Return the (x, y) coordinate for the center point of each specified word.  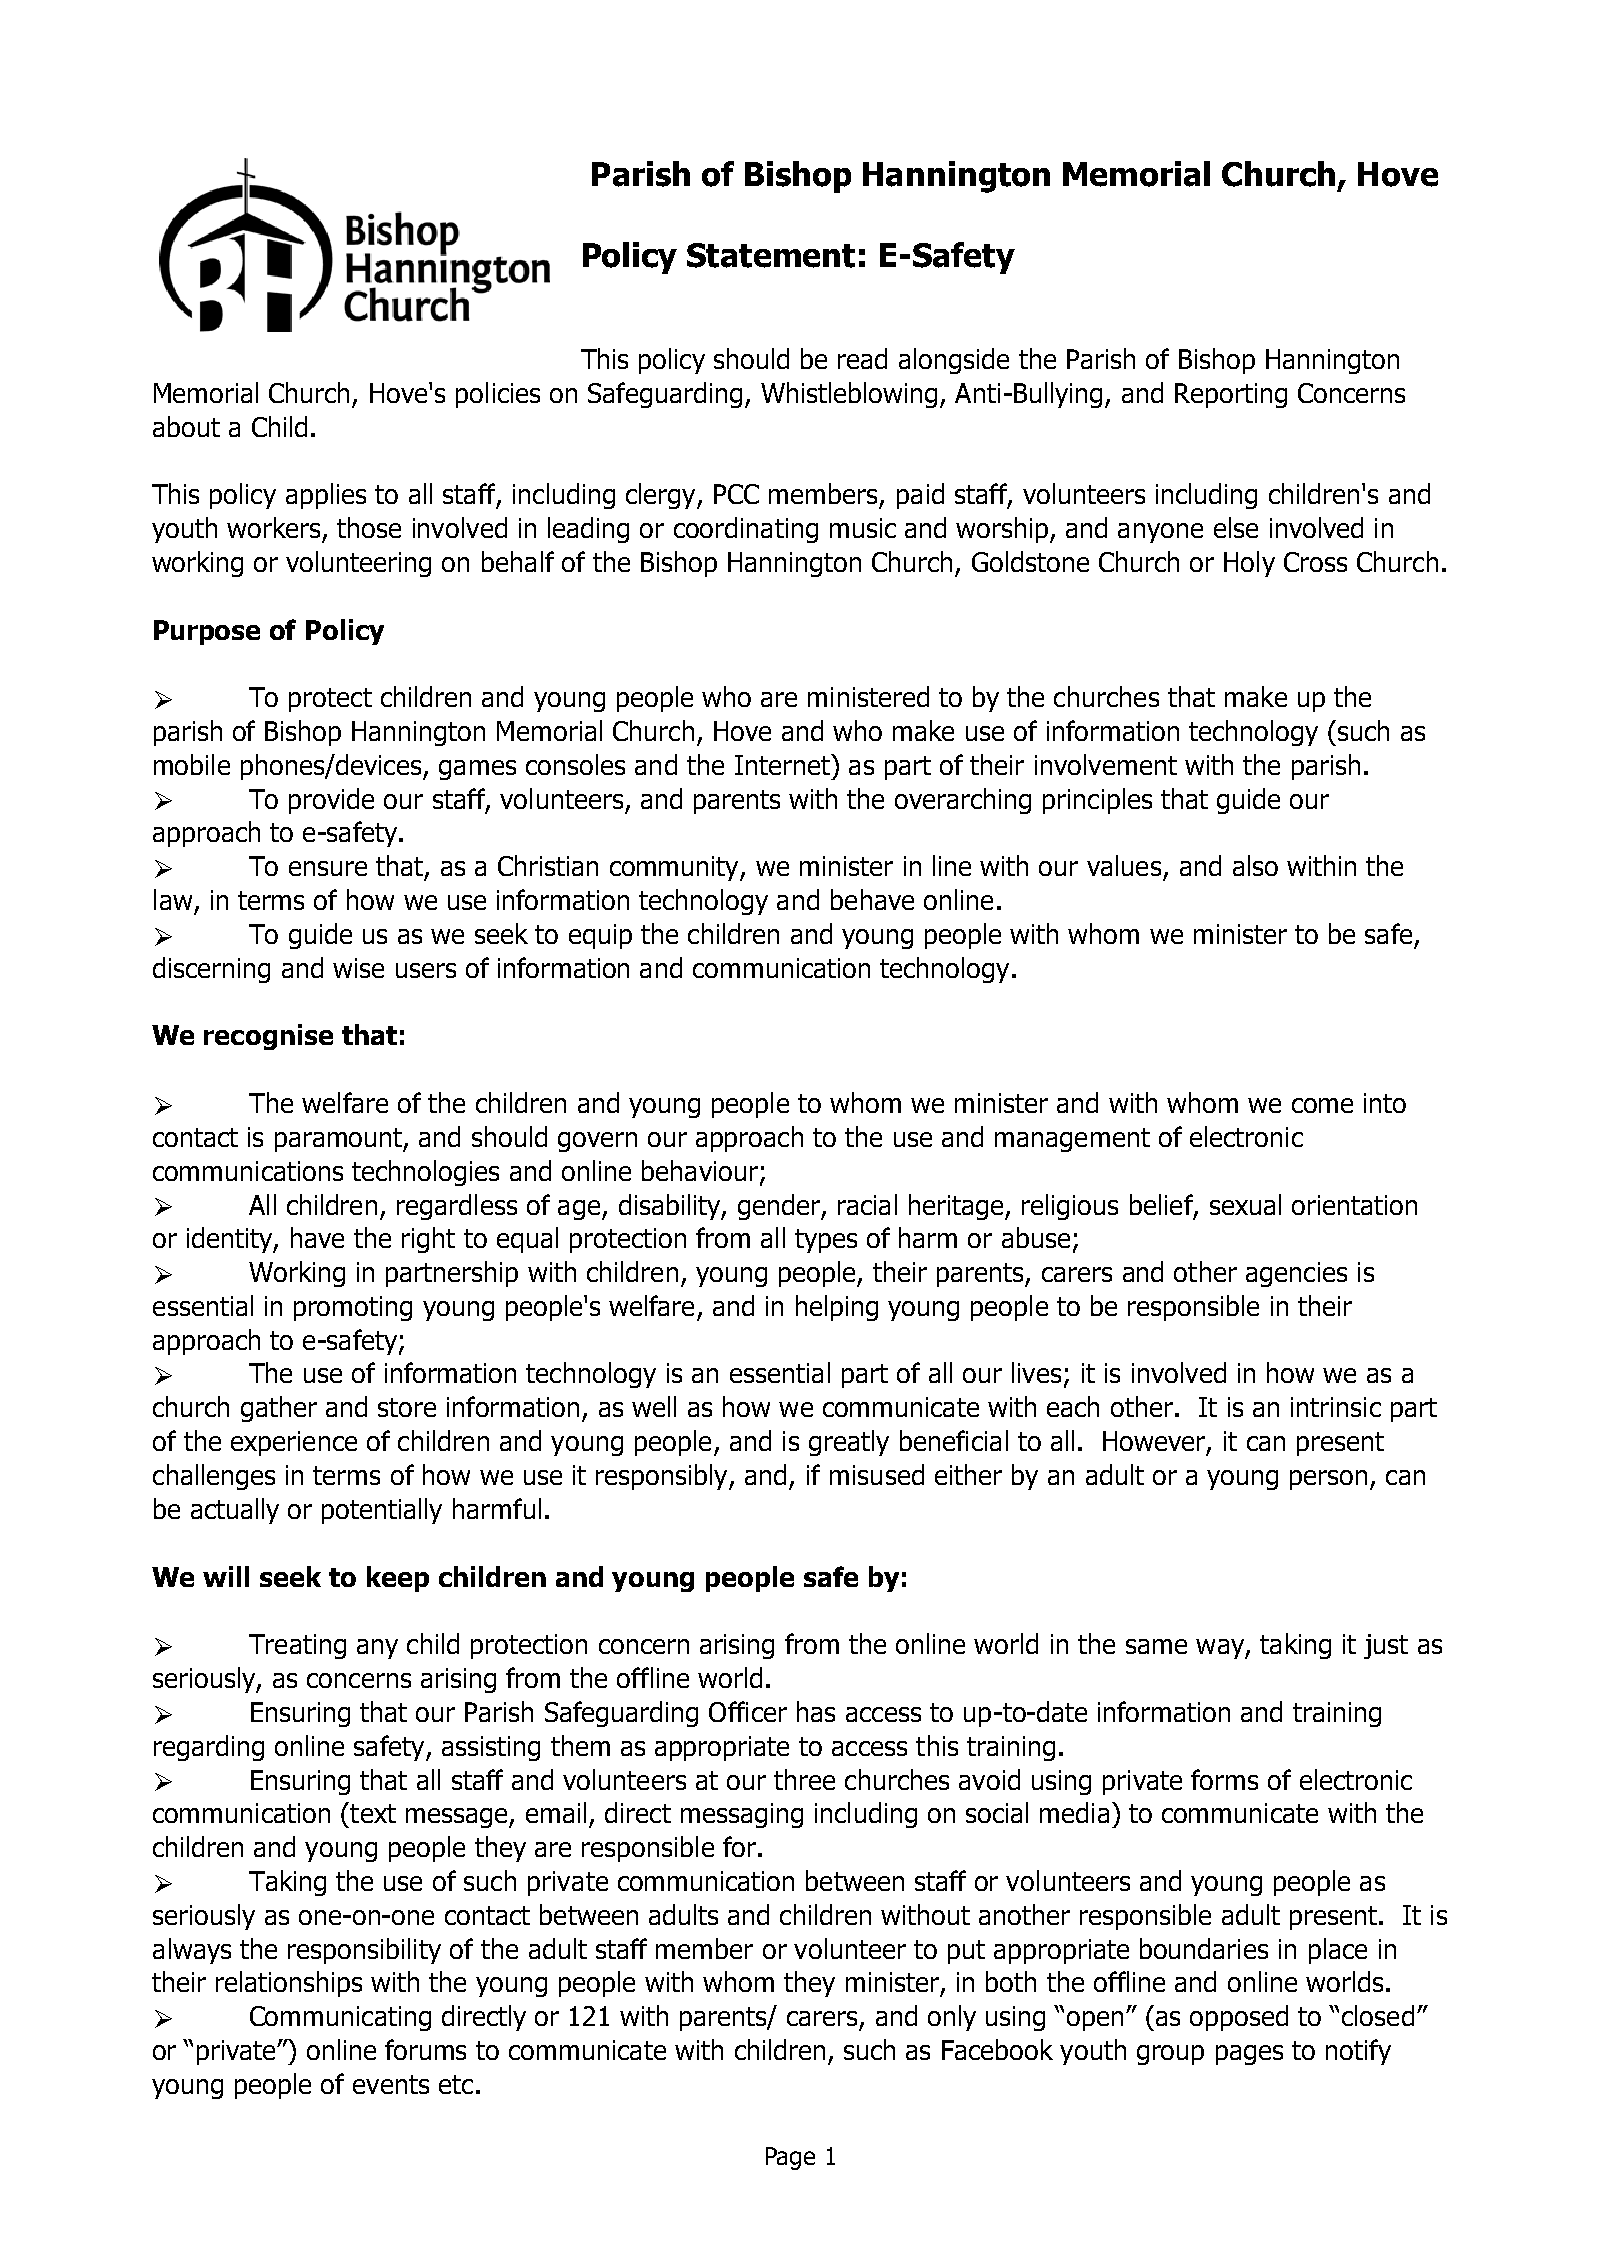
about (186, 426)
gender (780, 1207)
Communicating (340, 2018)
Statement (771, 255)
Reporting (1231, 395)
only (952, 2018)
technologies (425, 1173)
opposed (1239, 2018)
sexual (1245, 1204)
